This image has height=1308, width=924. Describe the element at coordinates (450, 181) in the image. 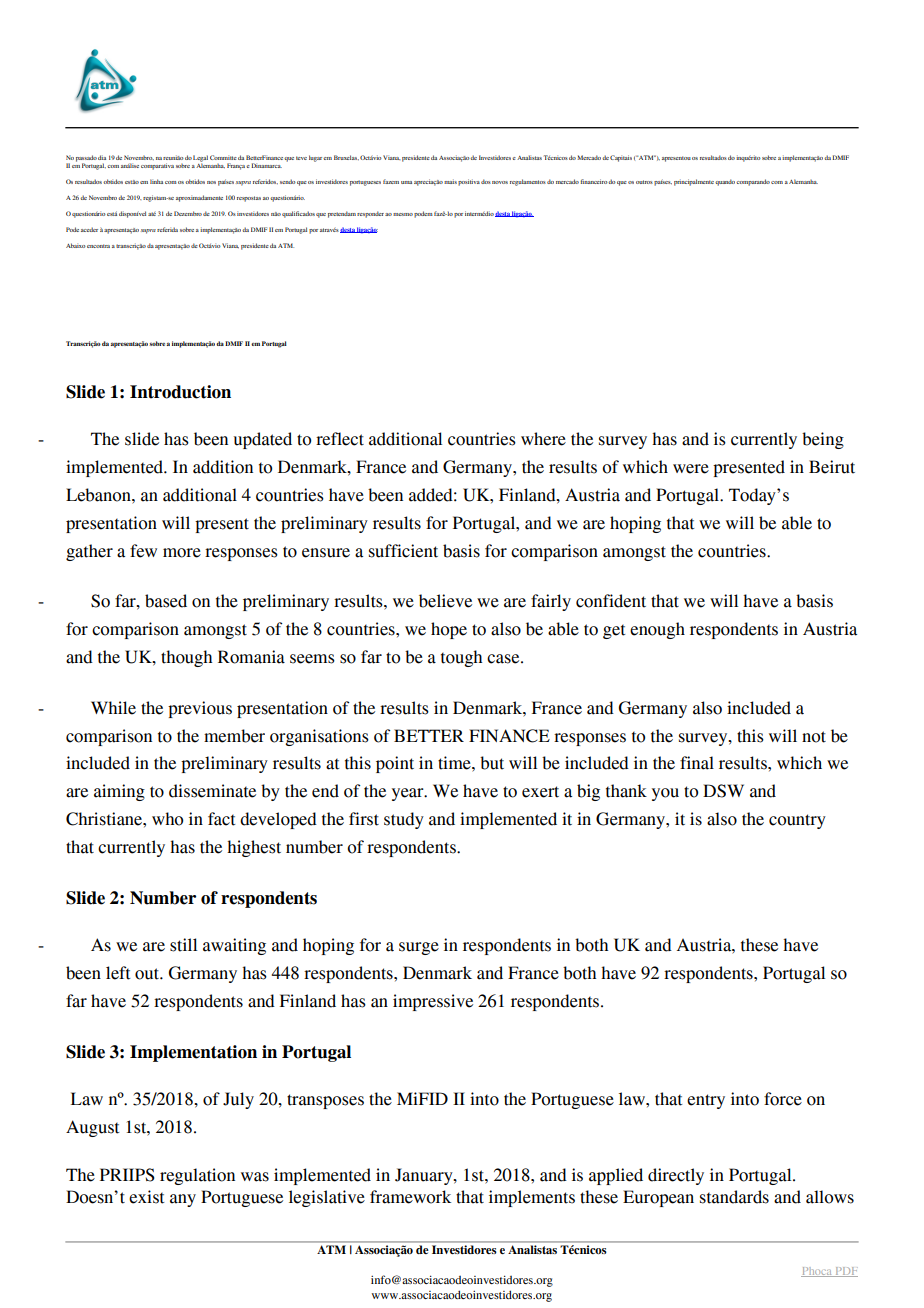

I see `mais` at that location.
